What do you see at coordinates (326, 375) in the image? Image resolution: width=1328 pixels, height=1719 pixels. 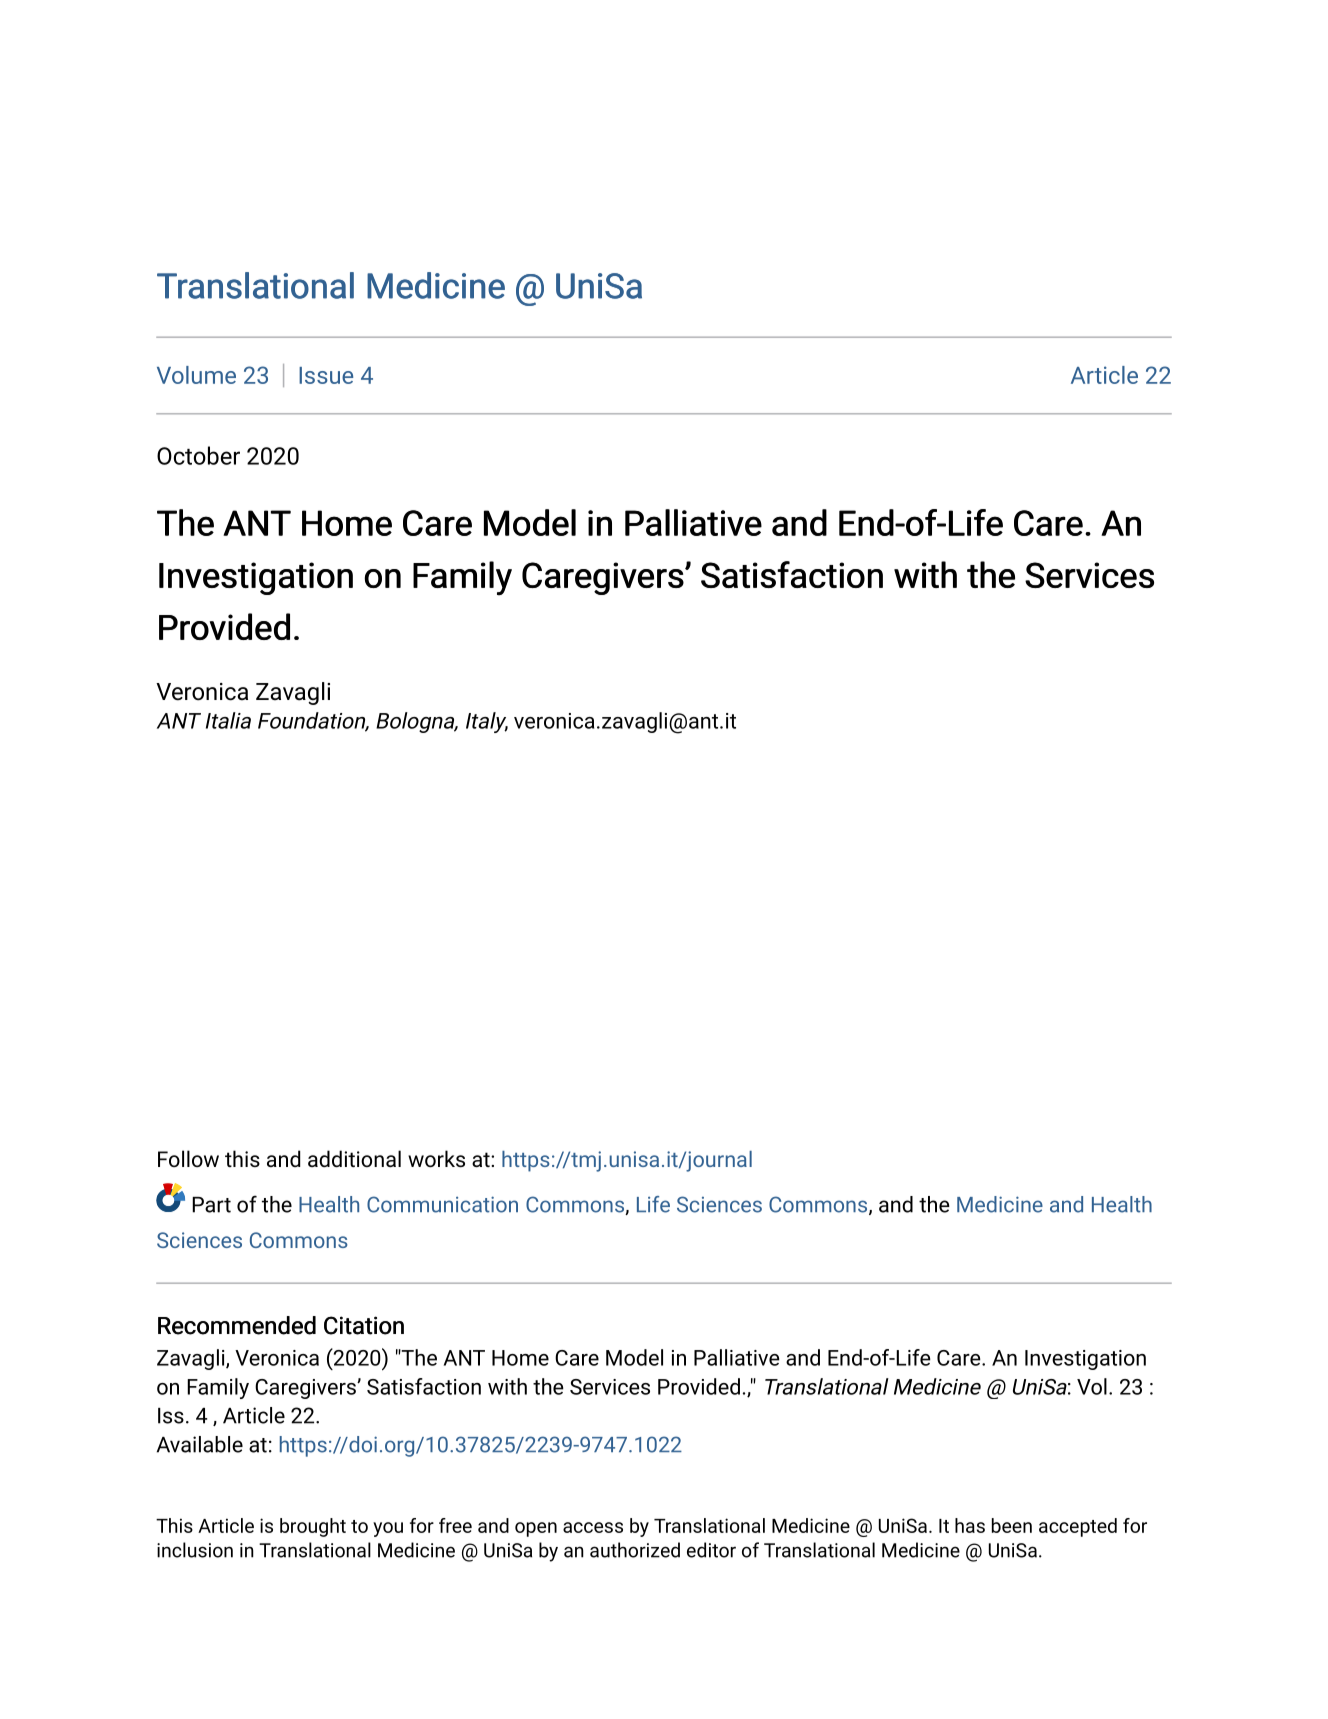 I see `Issue` at bounding box center [326, 375].
